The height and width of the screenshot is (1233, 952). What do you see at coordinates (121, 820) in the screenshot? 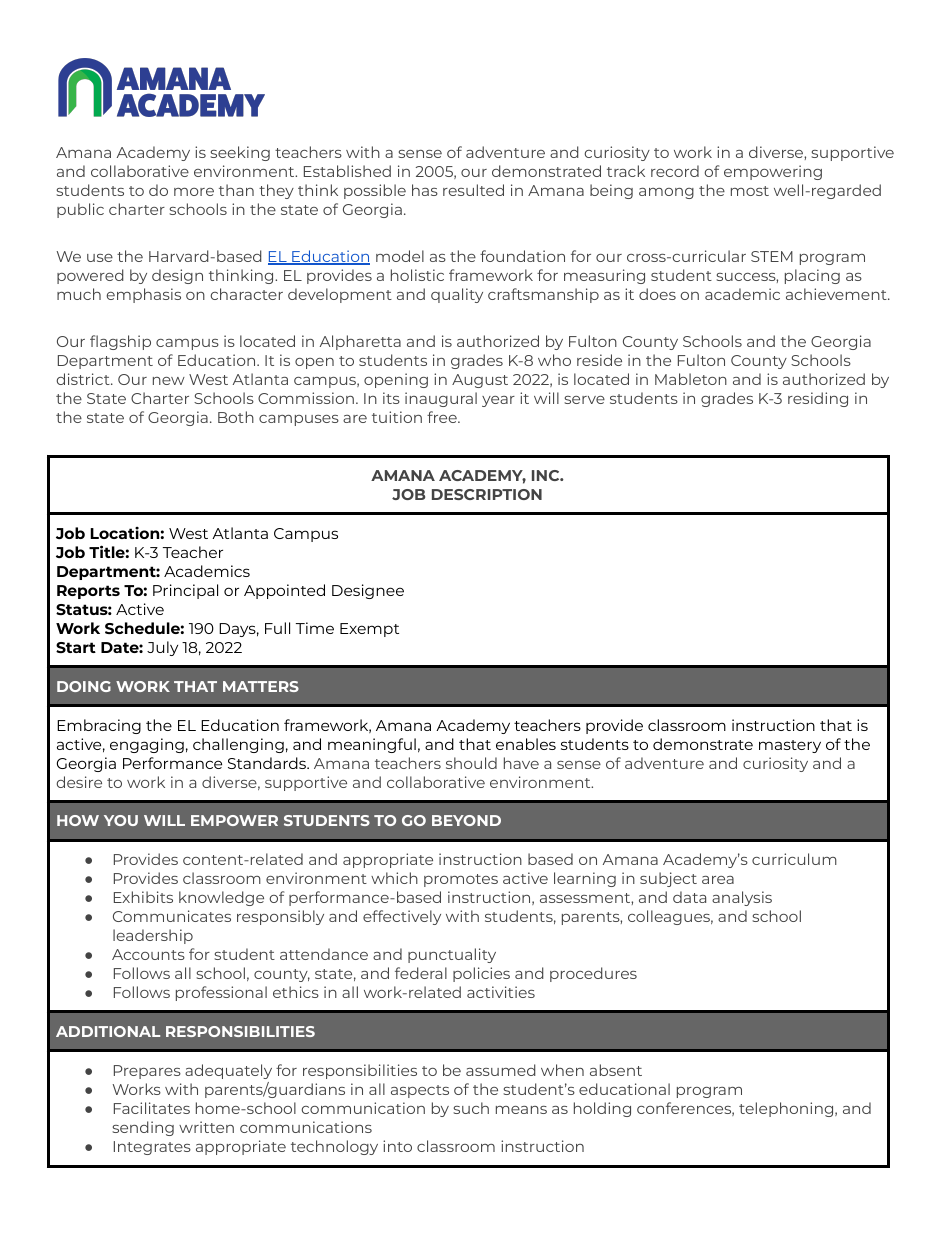
I see `YOU` at bounding box center [121, 820].
